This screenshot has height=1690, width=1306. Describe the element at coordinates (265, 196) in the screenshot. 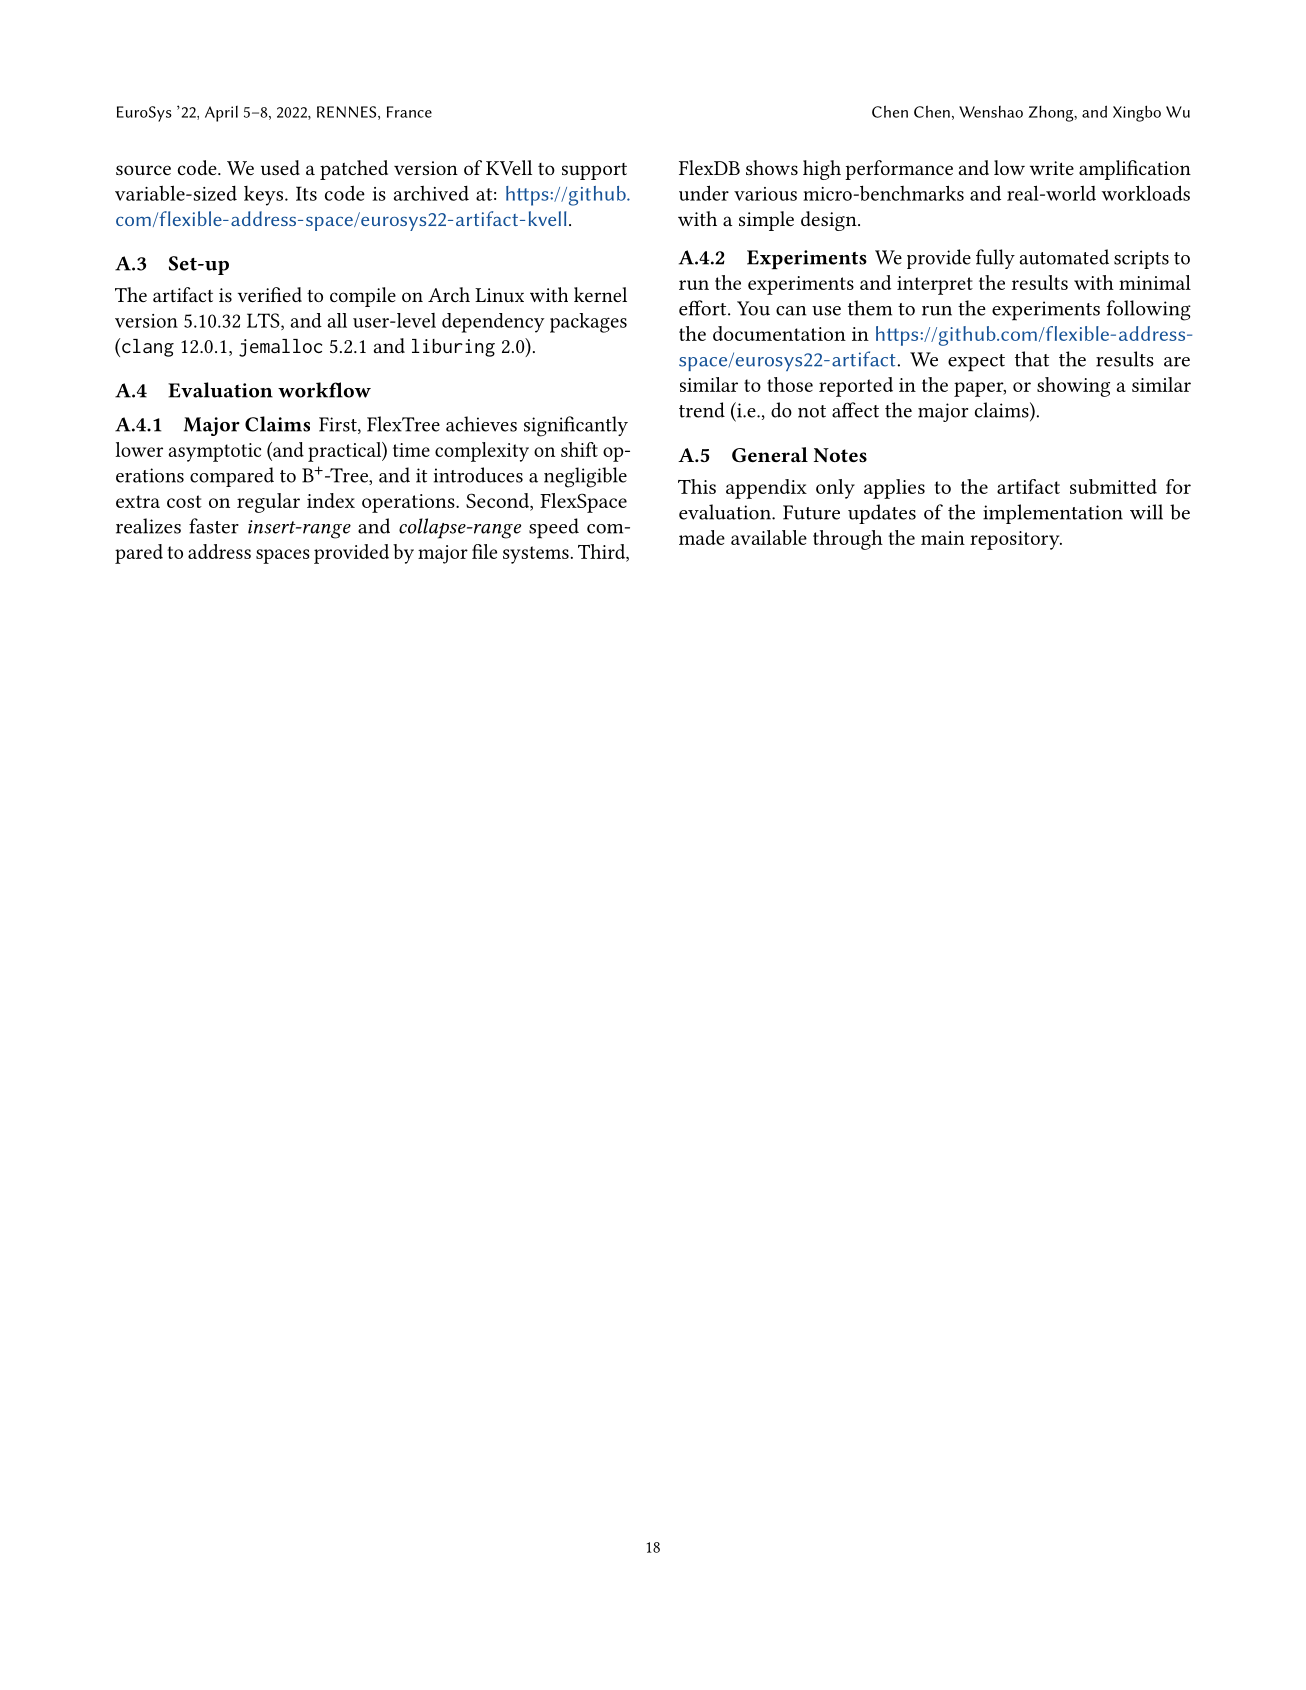

I see `keys` at that location.
